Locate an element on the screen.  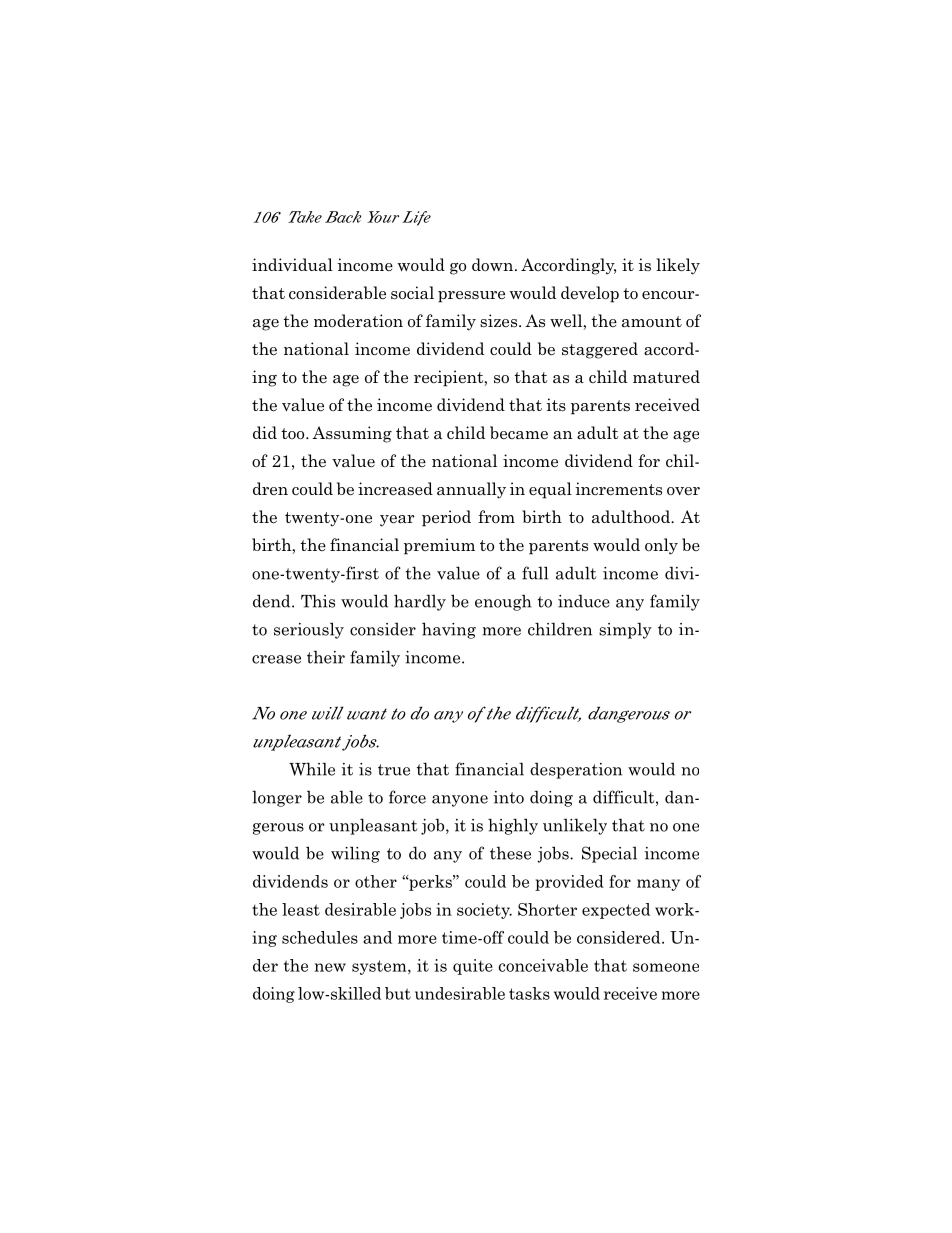
develop is located at coordinates (590, 294).
